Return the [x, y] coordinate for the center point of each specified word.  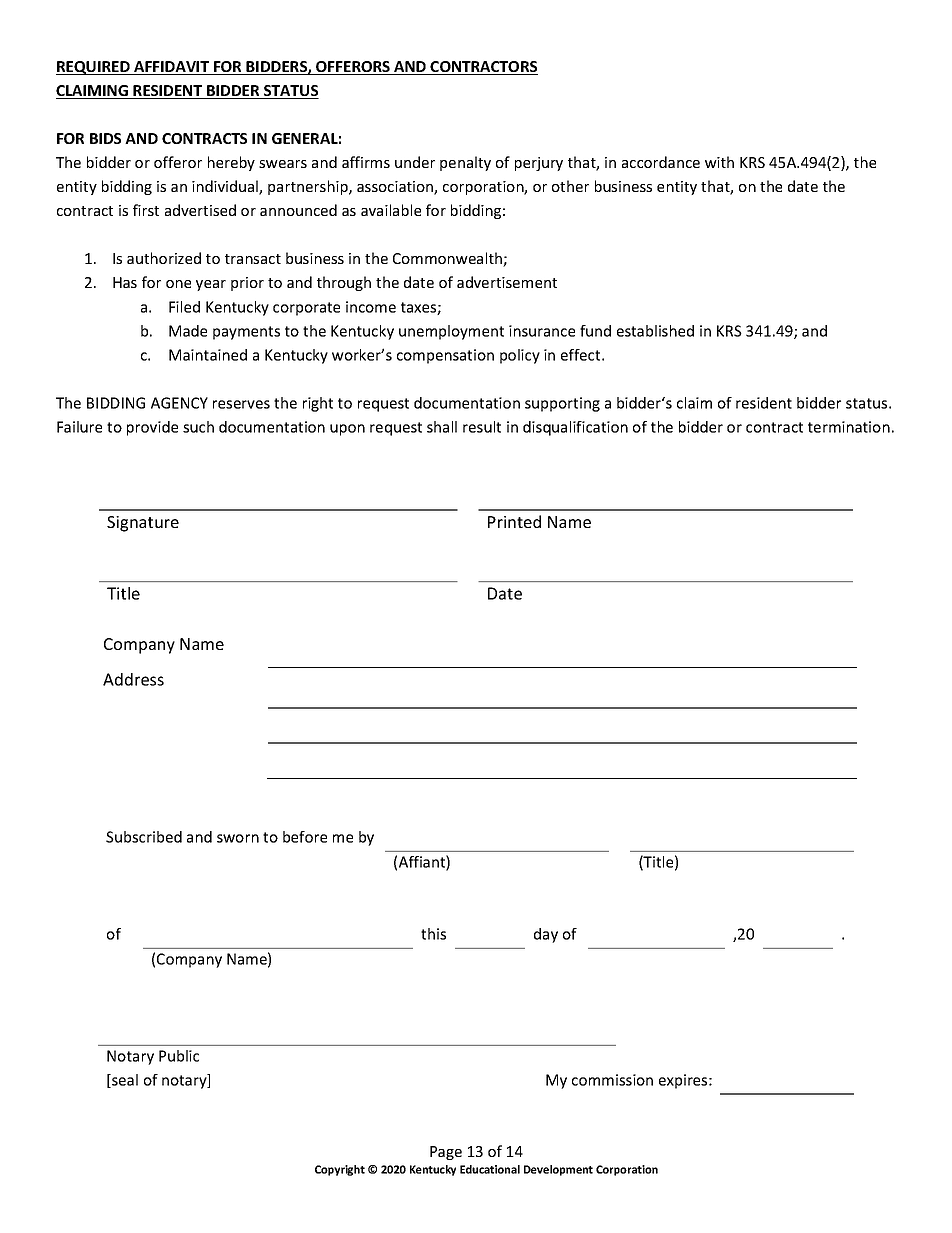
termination [849, 427]
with [719, 162]
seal [124, 1081]
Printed [514, 521]
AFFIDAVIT [171, 68]
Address [133, 679]
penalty [465, 163]
